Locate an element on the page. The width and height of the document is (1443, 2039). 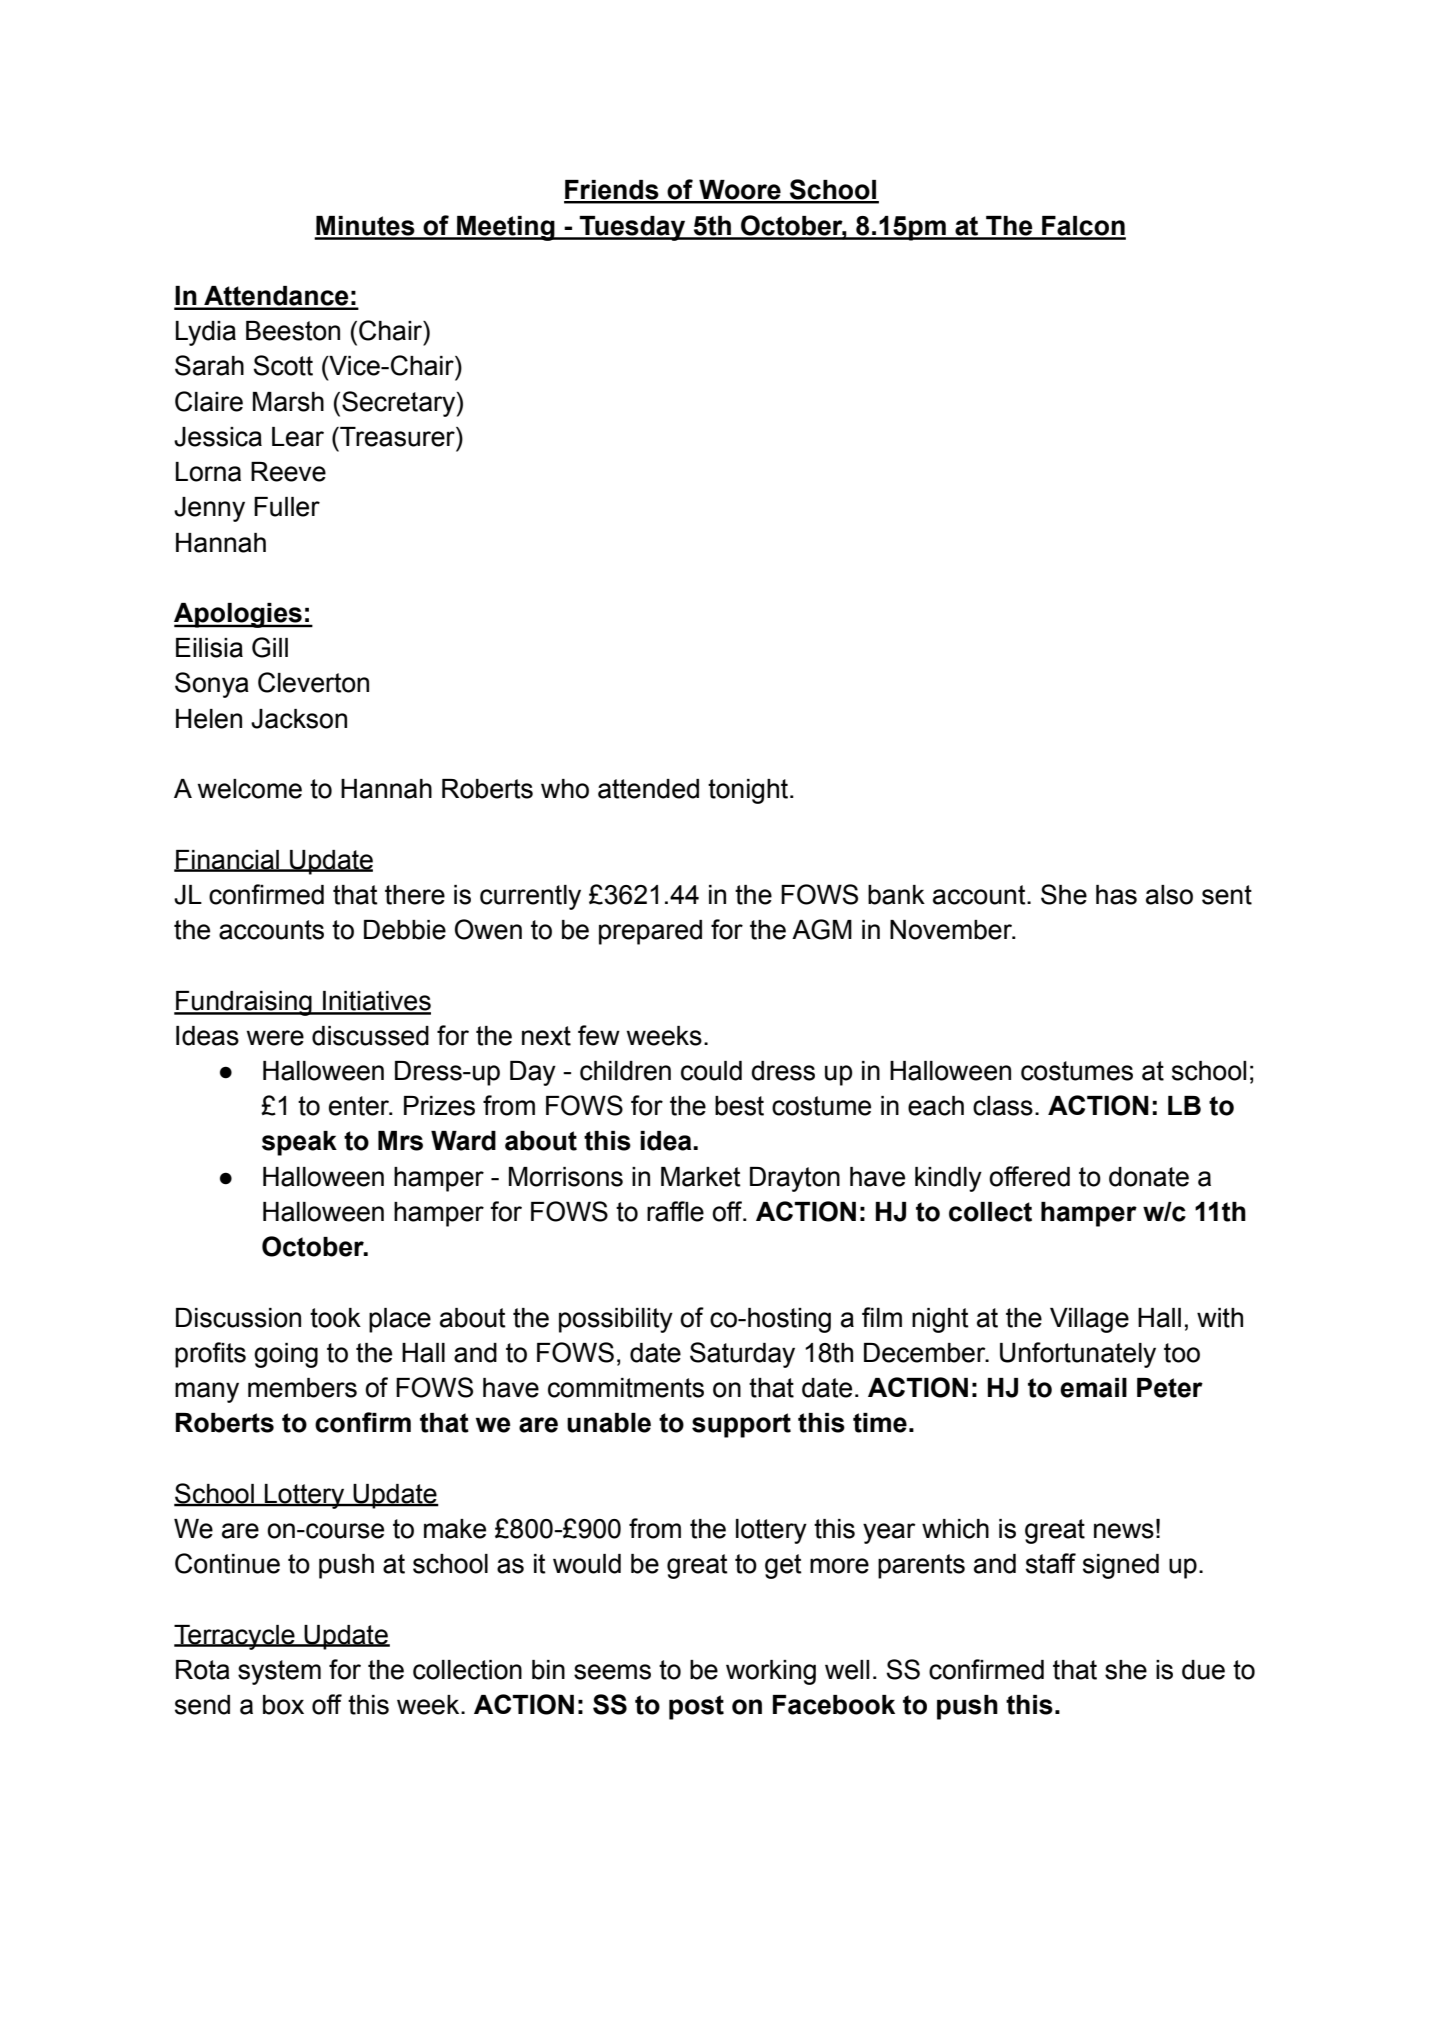
Meeting is located at coordinates (506, 228).
